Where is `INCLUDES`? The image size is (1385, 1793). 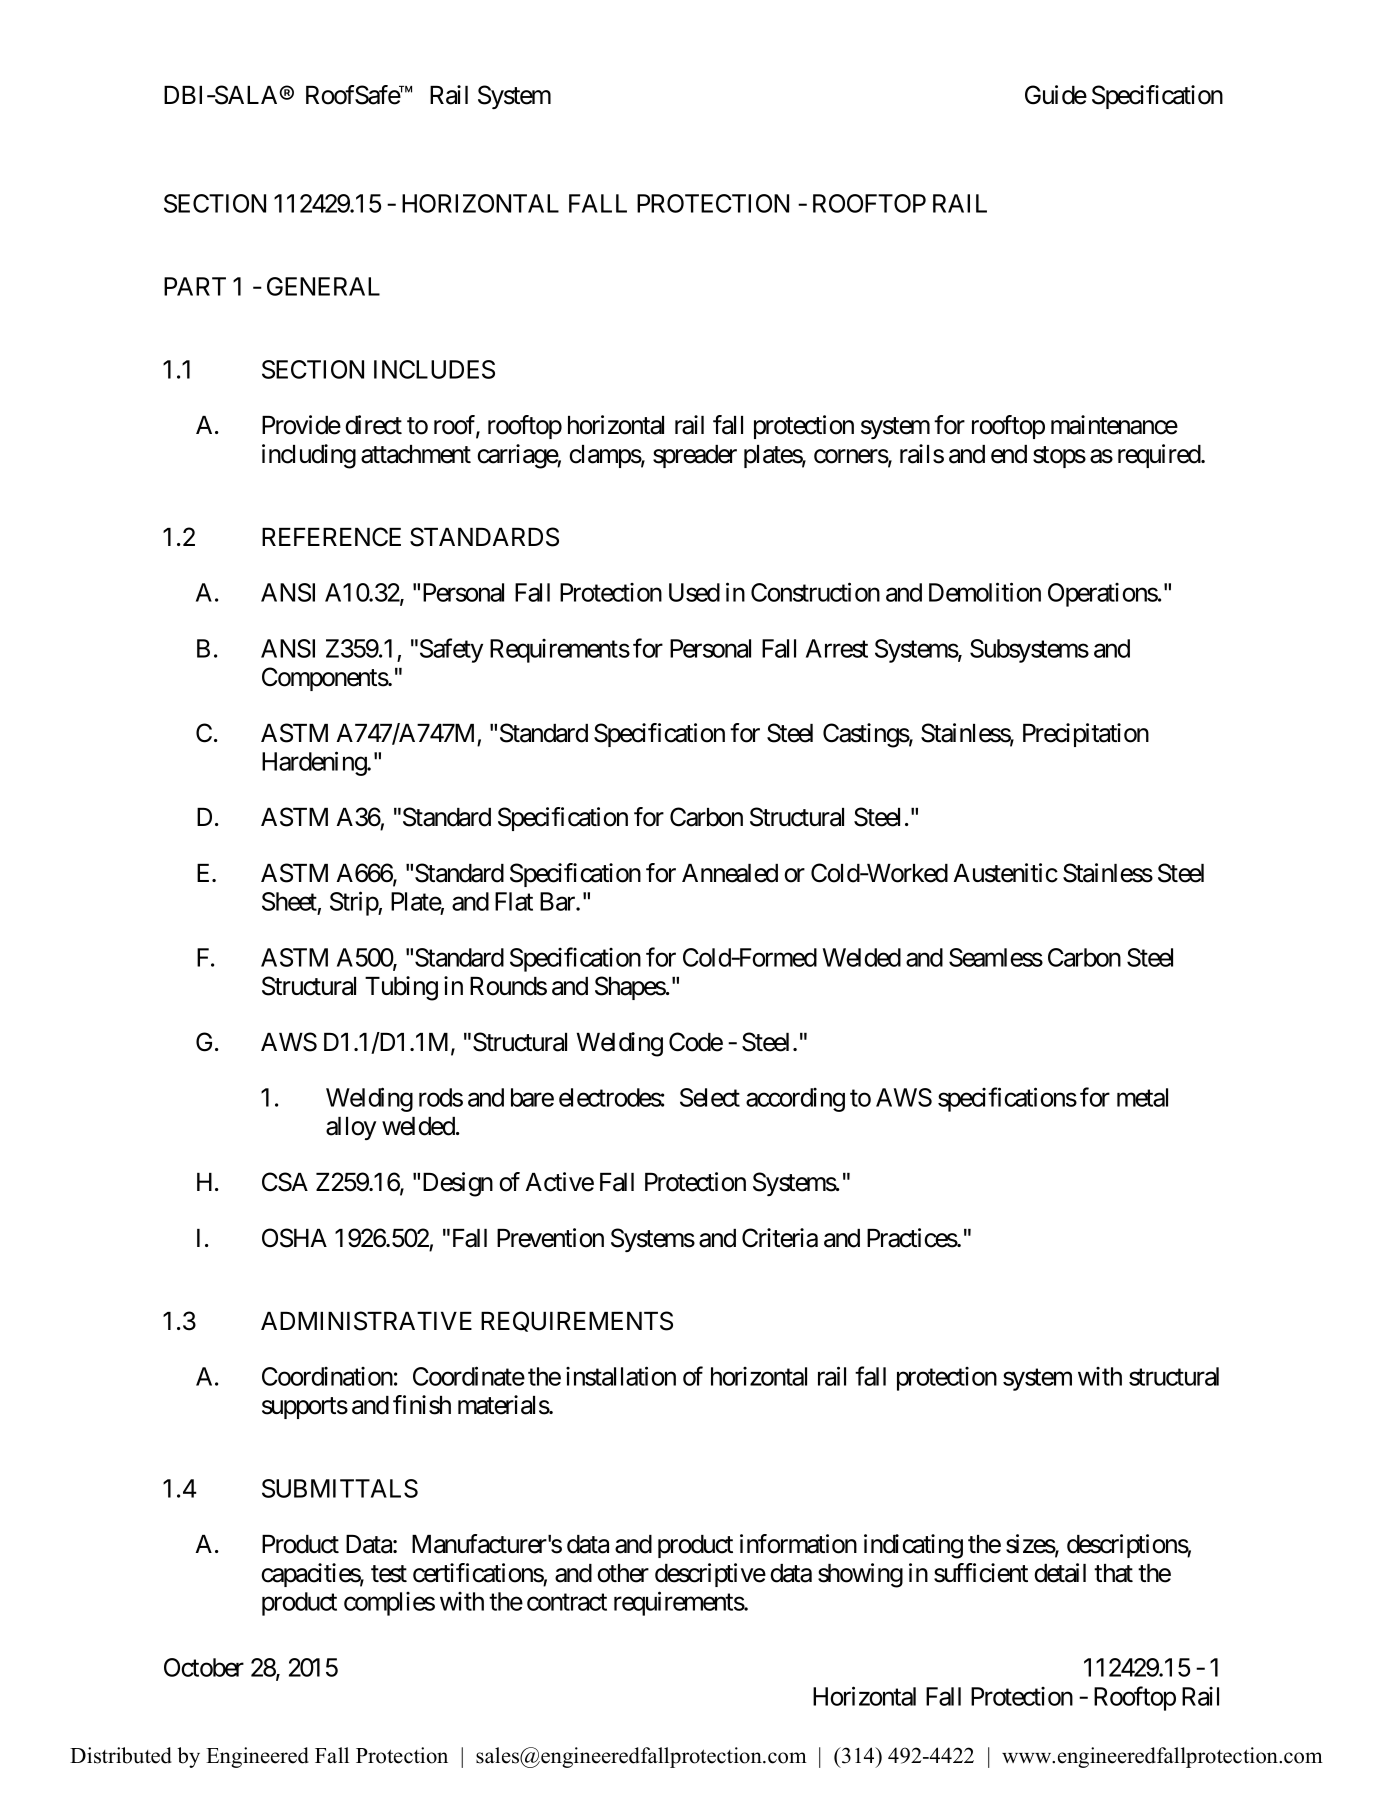 INCLUDES is located at coordinates (434, 369).
